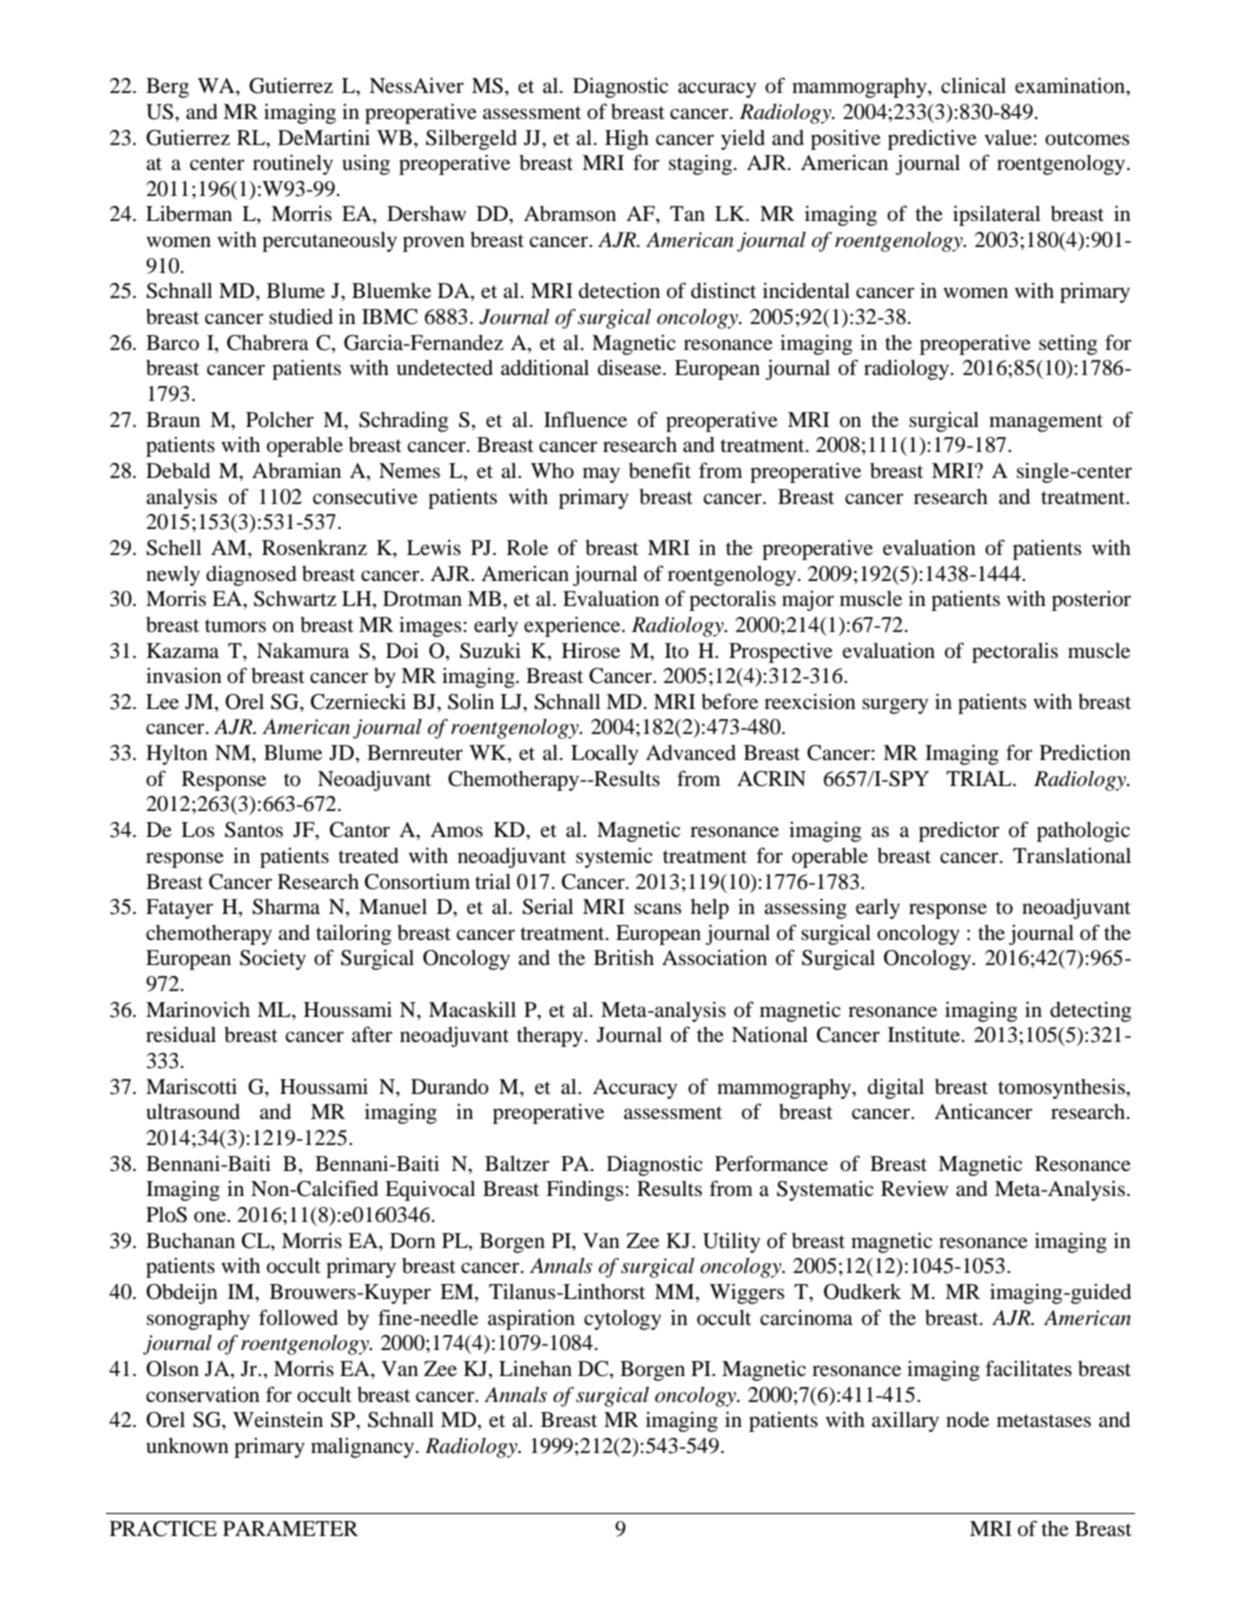 This screenshot has height=1606, width=1241. Describe the element at coordinates (173, 420) in the screenshot. I see `Braun` at that location.
